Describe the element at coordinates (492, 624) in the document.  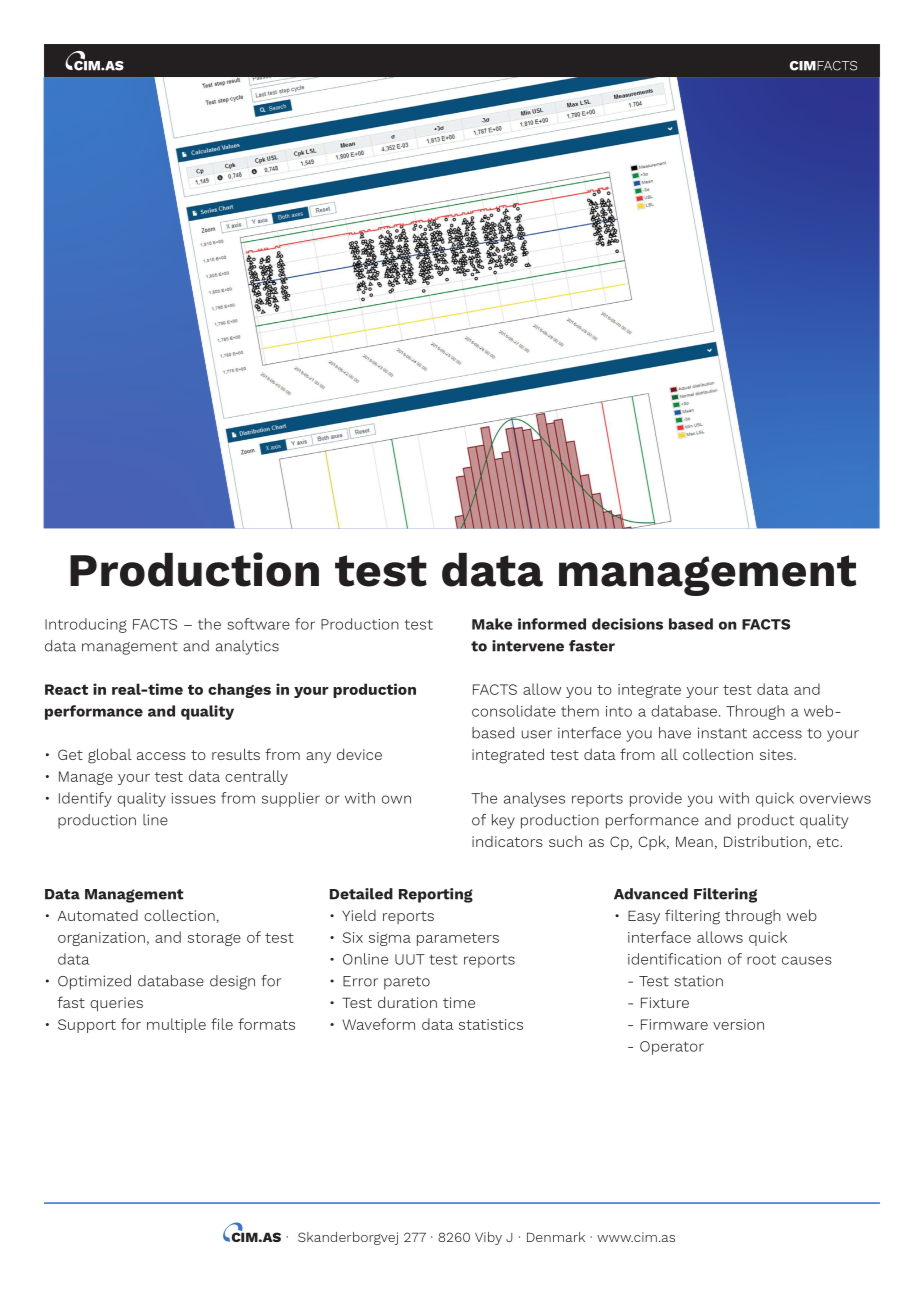
I see `Make` at that location.
